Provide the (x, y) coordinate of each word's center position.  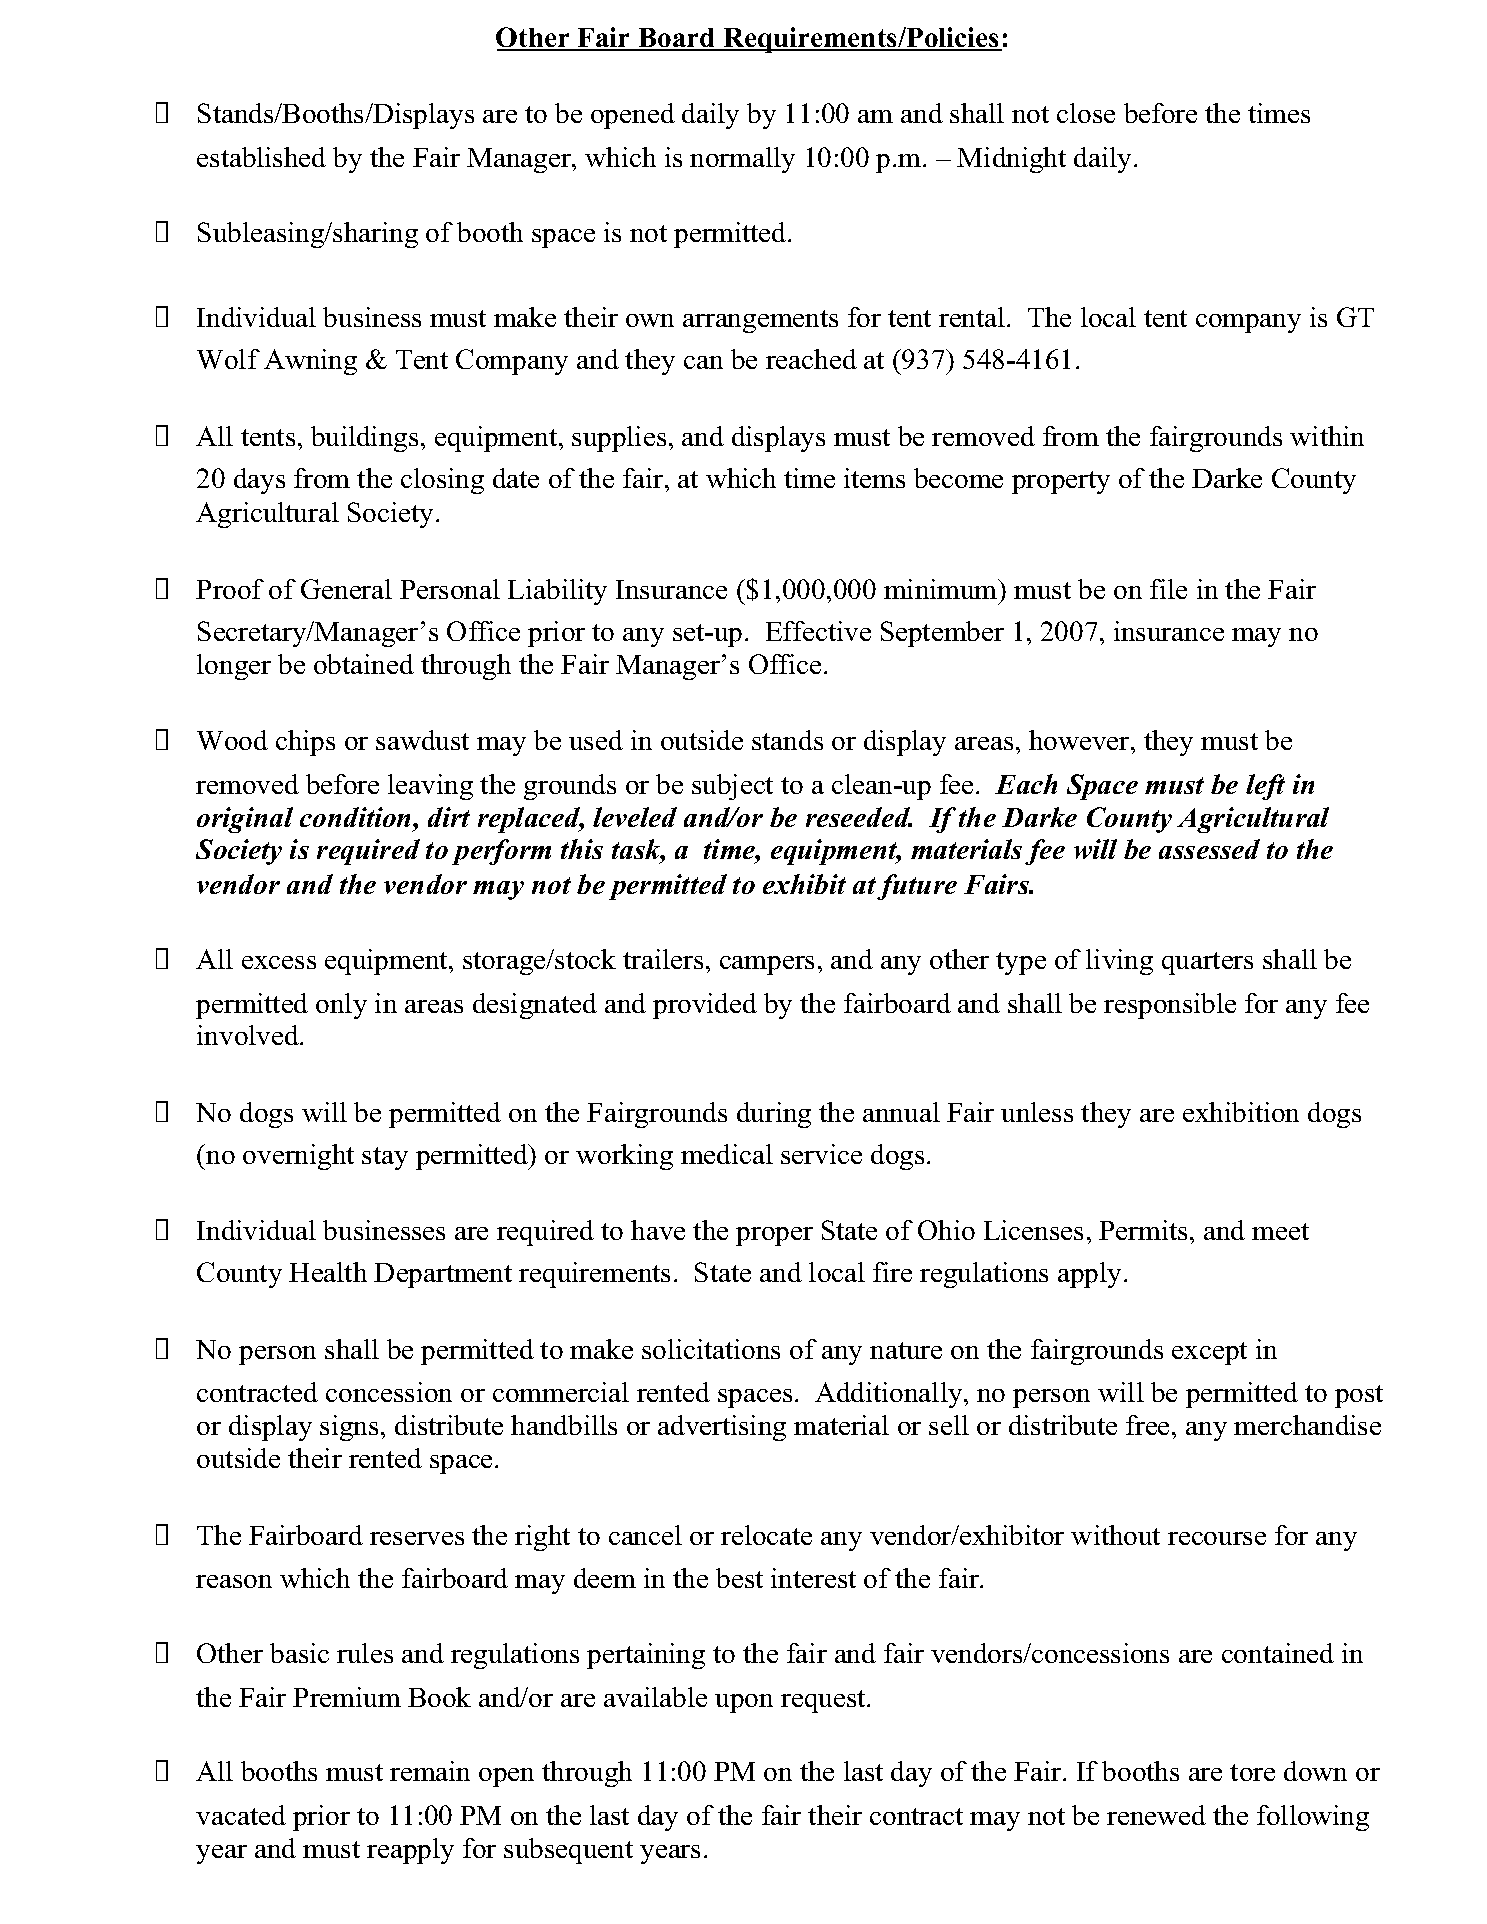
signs (349, 1428)
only (341, 1006)
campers (767, 965)
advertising (722, 1428)
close (1086, 113)
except (1209, 1353)
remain (430, 1771)
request (824, 1701)
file (1168, 589)
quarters (1207, 963)
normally (742, 160)
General (346, 589)
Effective (818, 631)
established (261, 157)
